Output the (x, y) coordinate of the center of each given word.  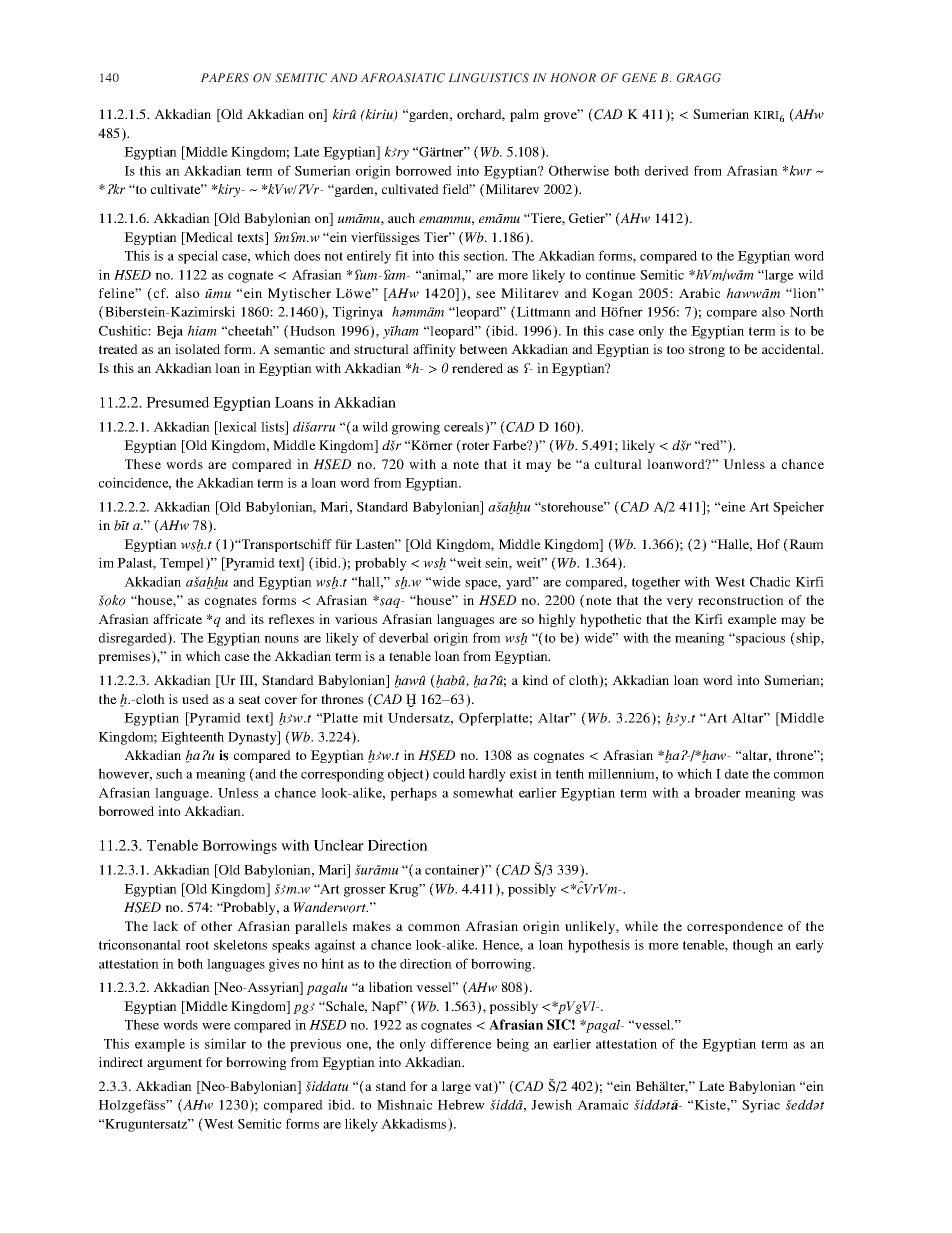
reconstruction (741, 600)
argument (174, 1064)
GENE (639, 78)
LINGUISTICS (489, 78)
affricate (177, 619)
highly (557, 620)
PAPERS (225, 78)
